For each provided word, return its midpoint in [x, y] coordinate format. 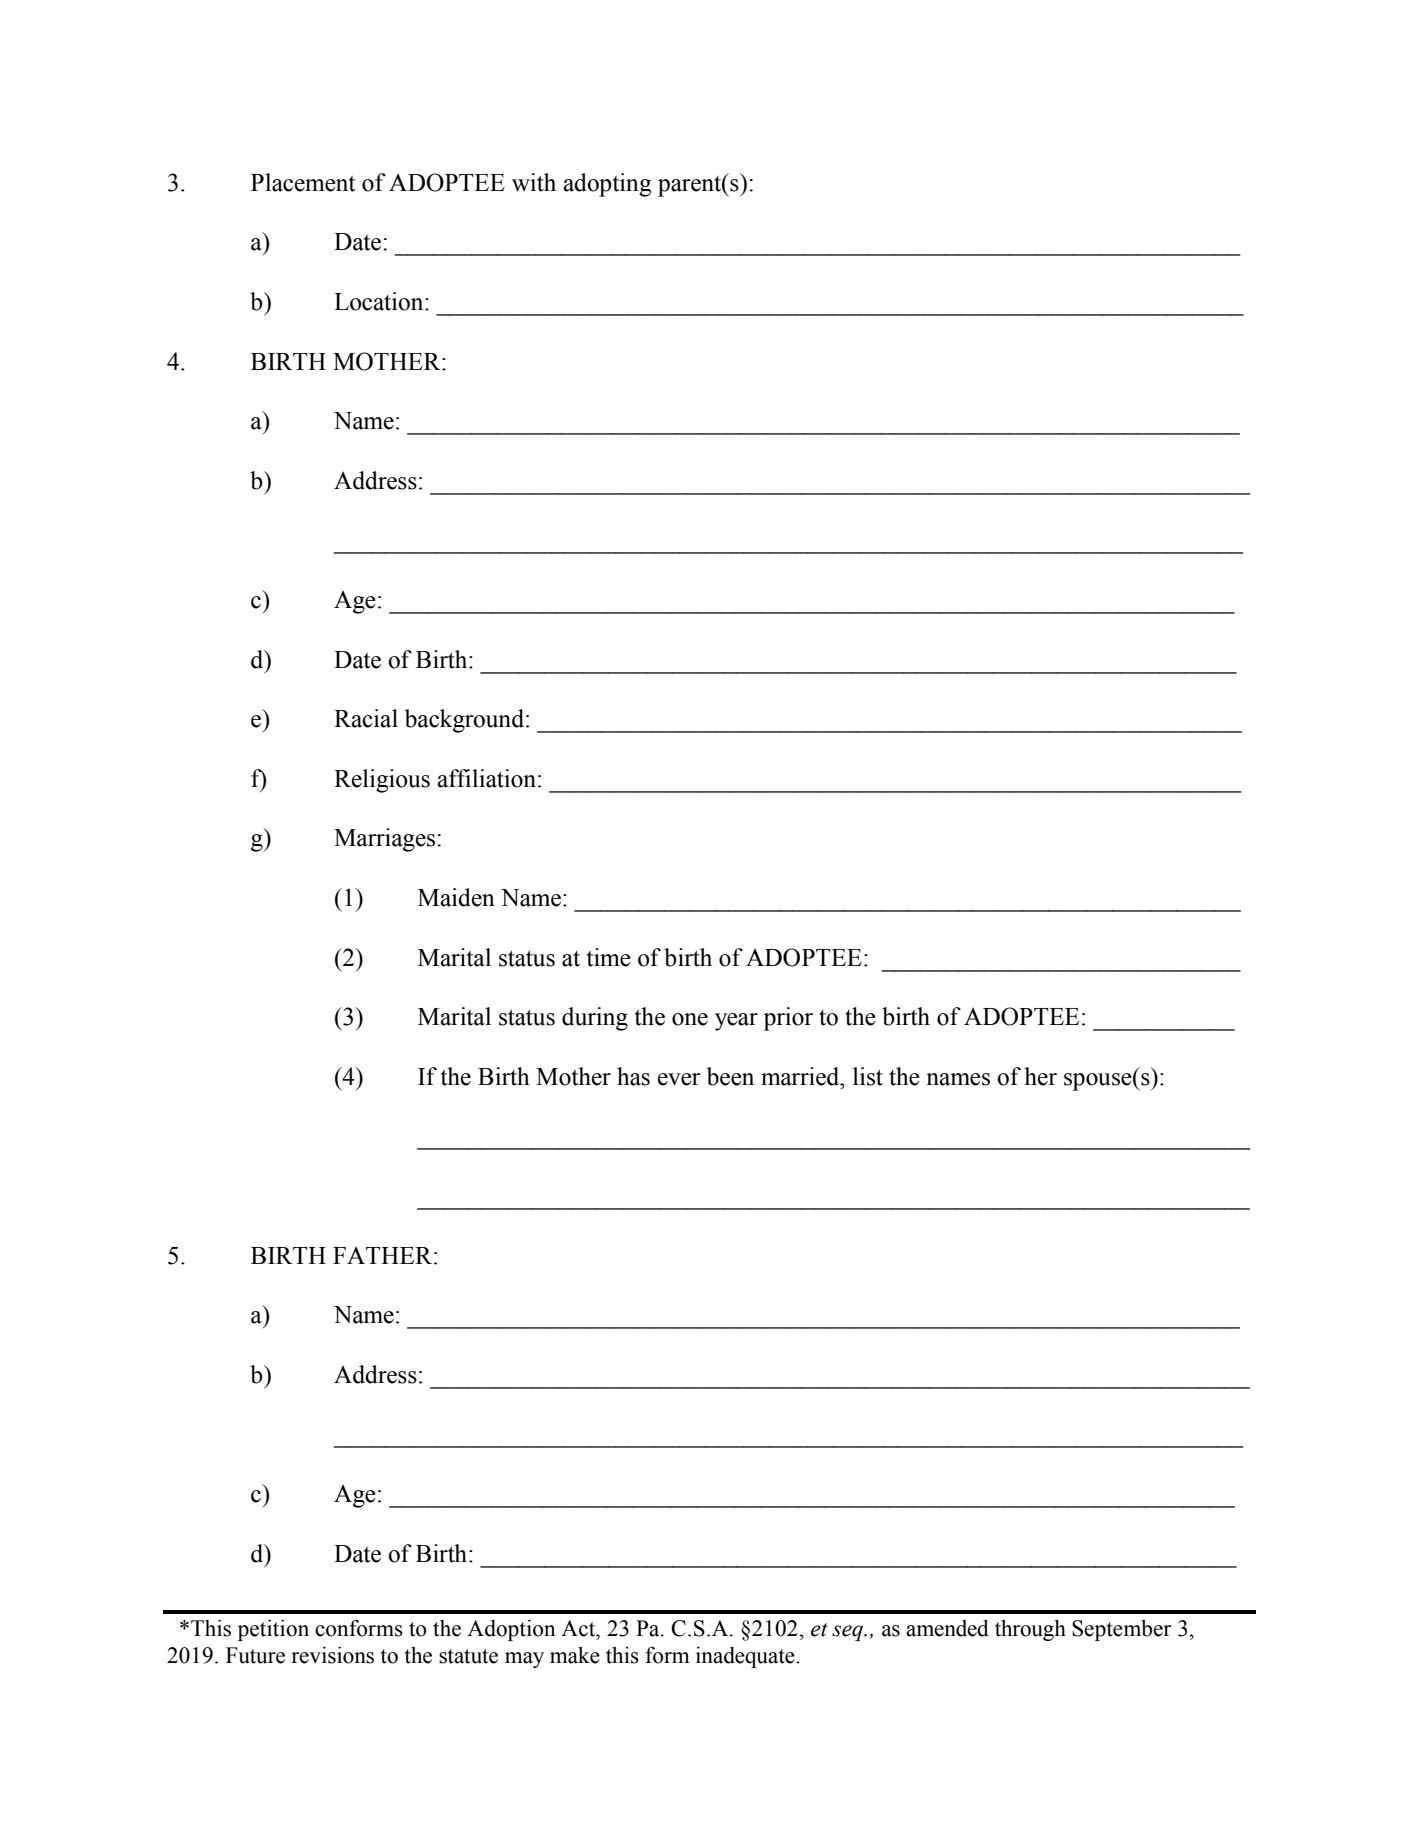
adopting [607, 185]
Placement [303, 182]
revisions [332, 1655]
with [534, 182]
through [1030, 1630]
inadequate [746, 1657]
